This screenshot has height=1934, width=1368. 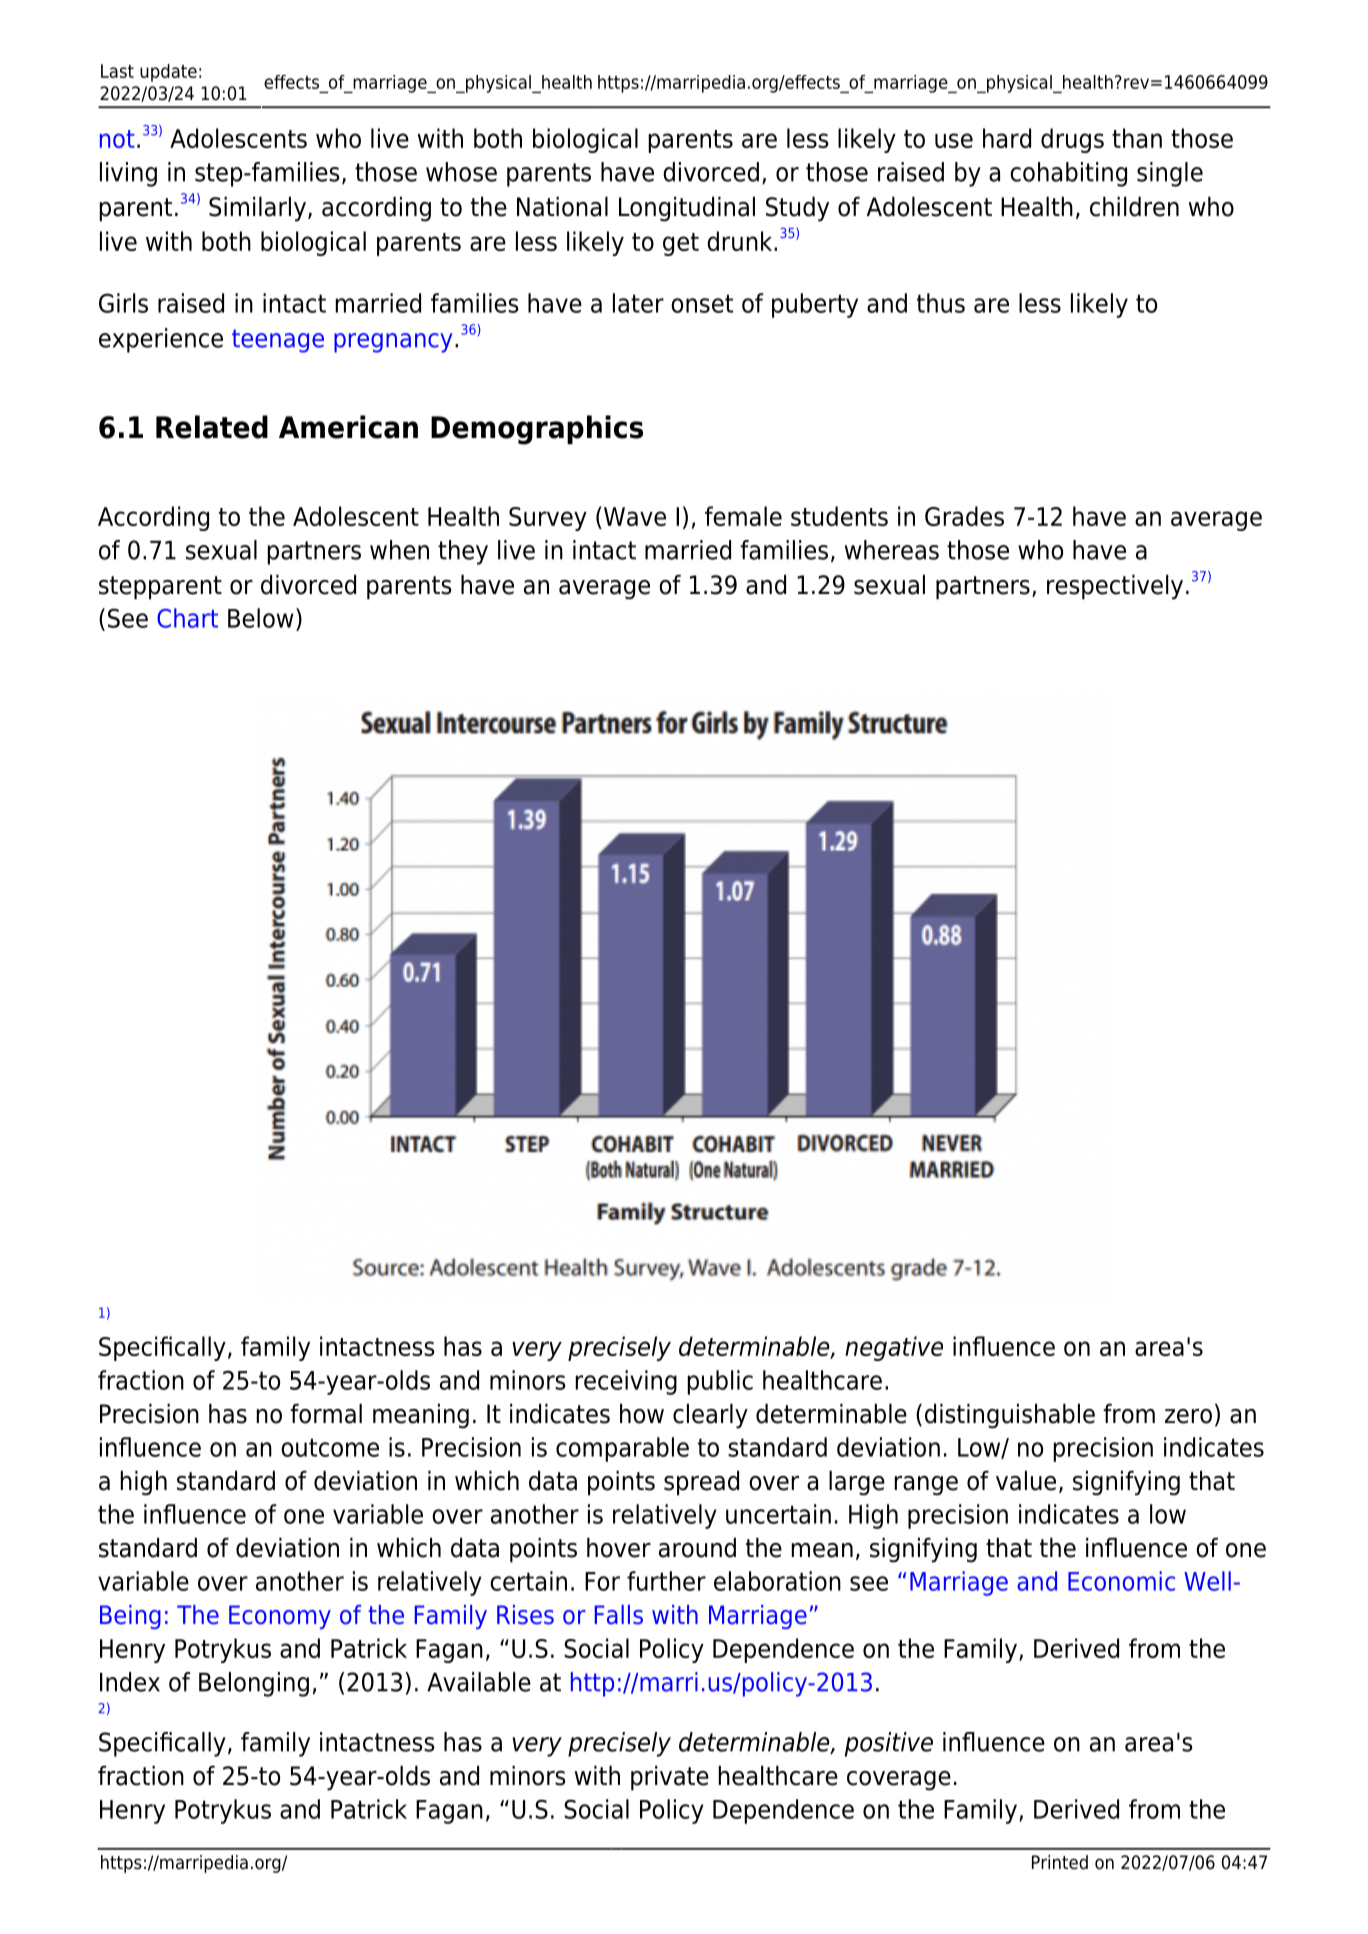 What do you see at coordinates (670, 1778) in the screenshot?
I see `private` at bounding box center [670, 1778].
